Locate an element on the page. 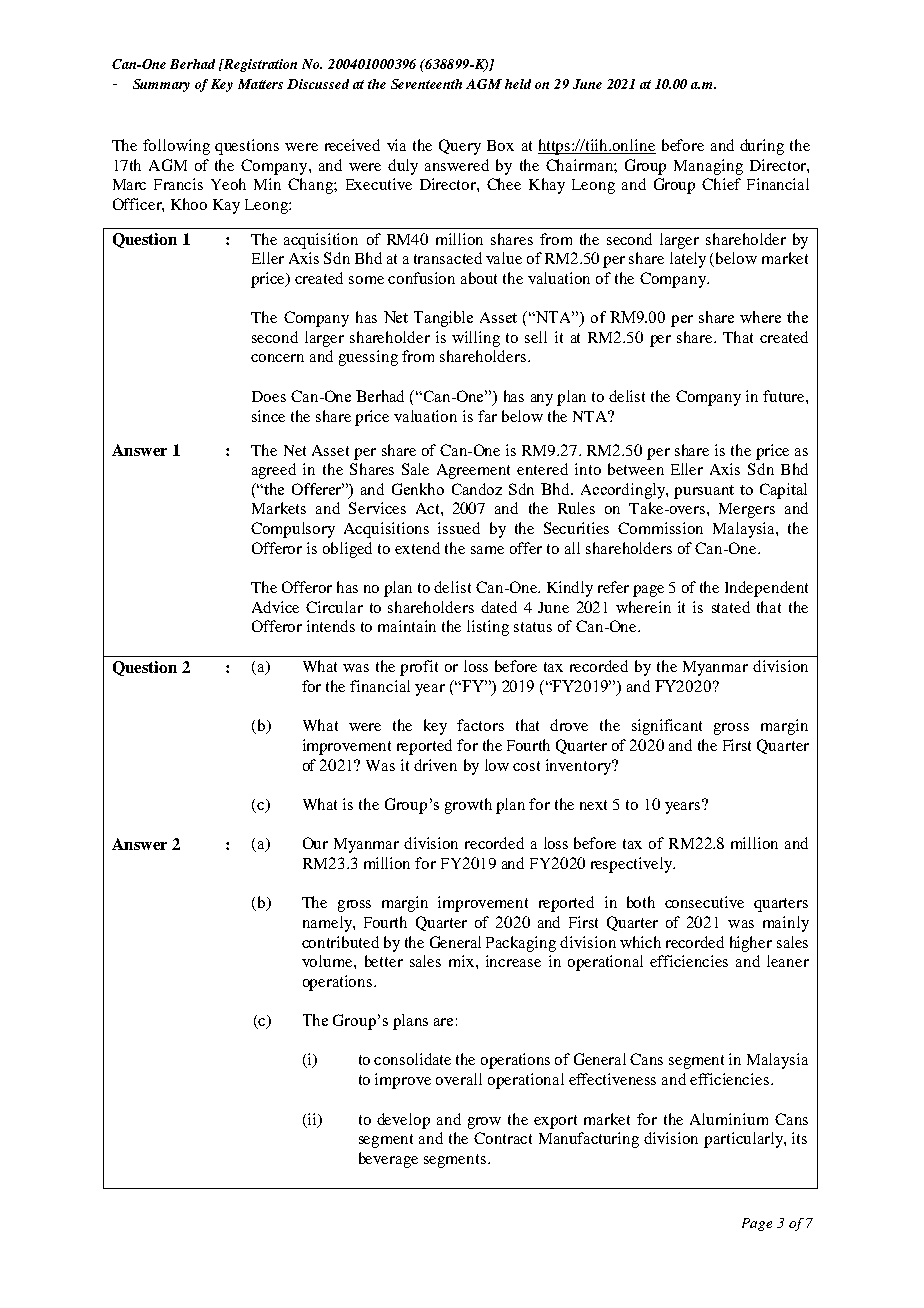  driven is located at coordinates (435, 765).
